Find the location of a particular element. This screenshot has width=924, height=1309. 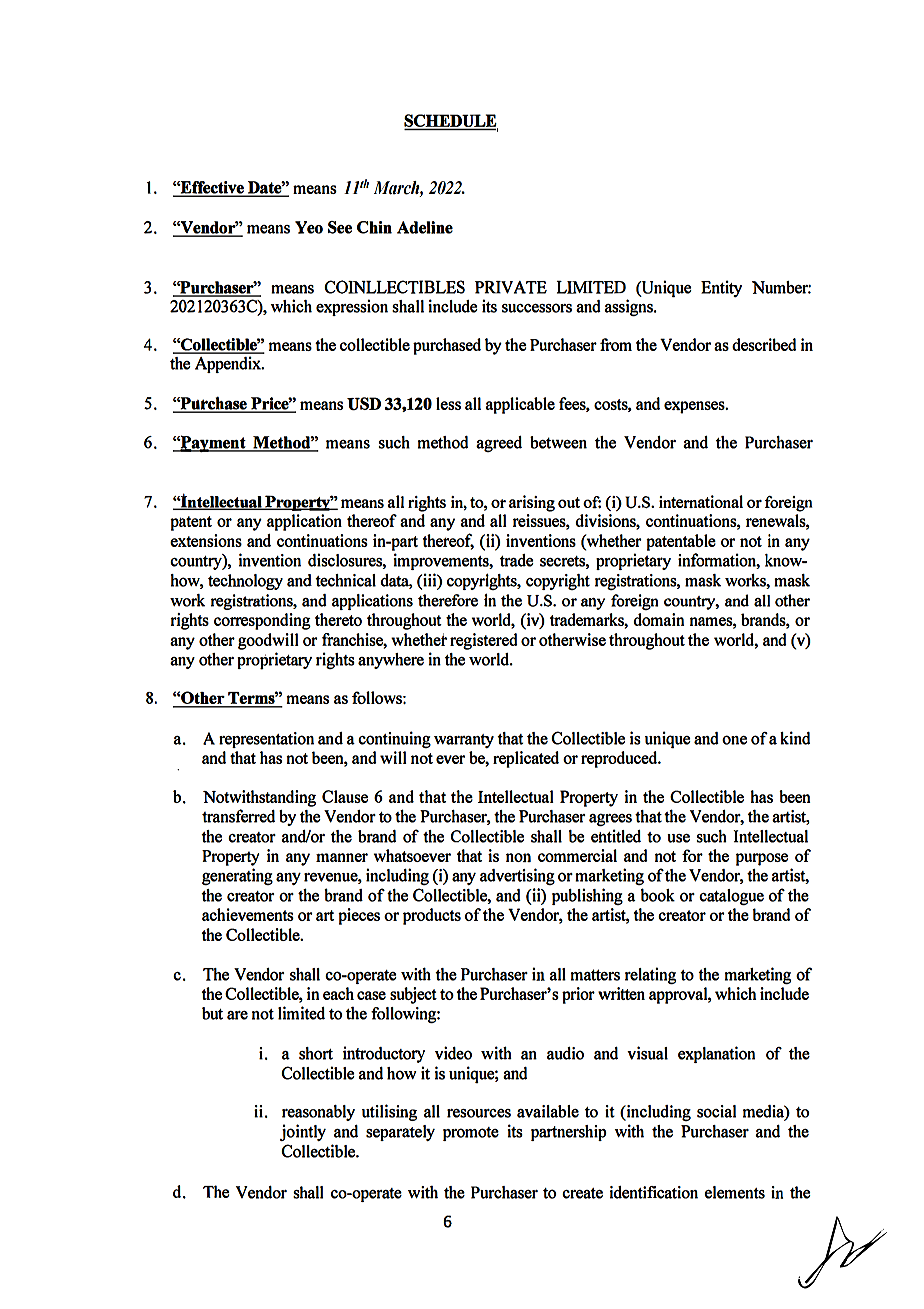

SCHEDULE is located at coordinates (451, 122).
